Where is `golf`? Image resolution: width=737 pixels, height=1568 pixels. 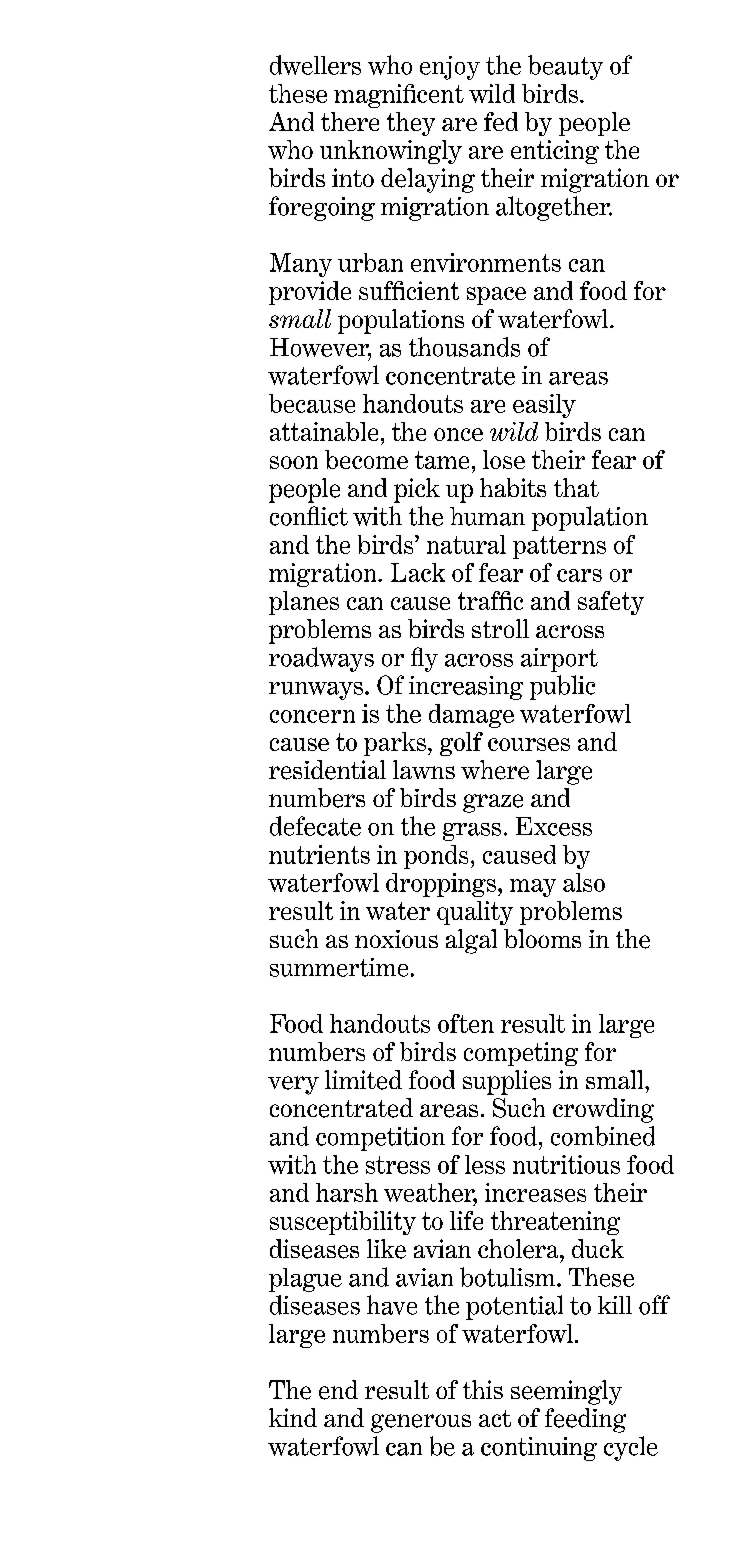
golf is located at coordinates (461, 744).
